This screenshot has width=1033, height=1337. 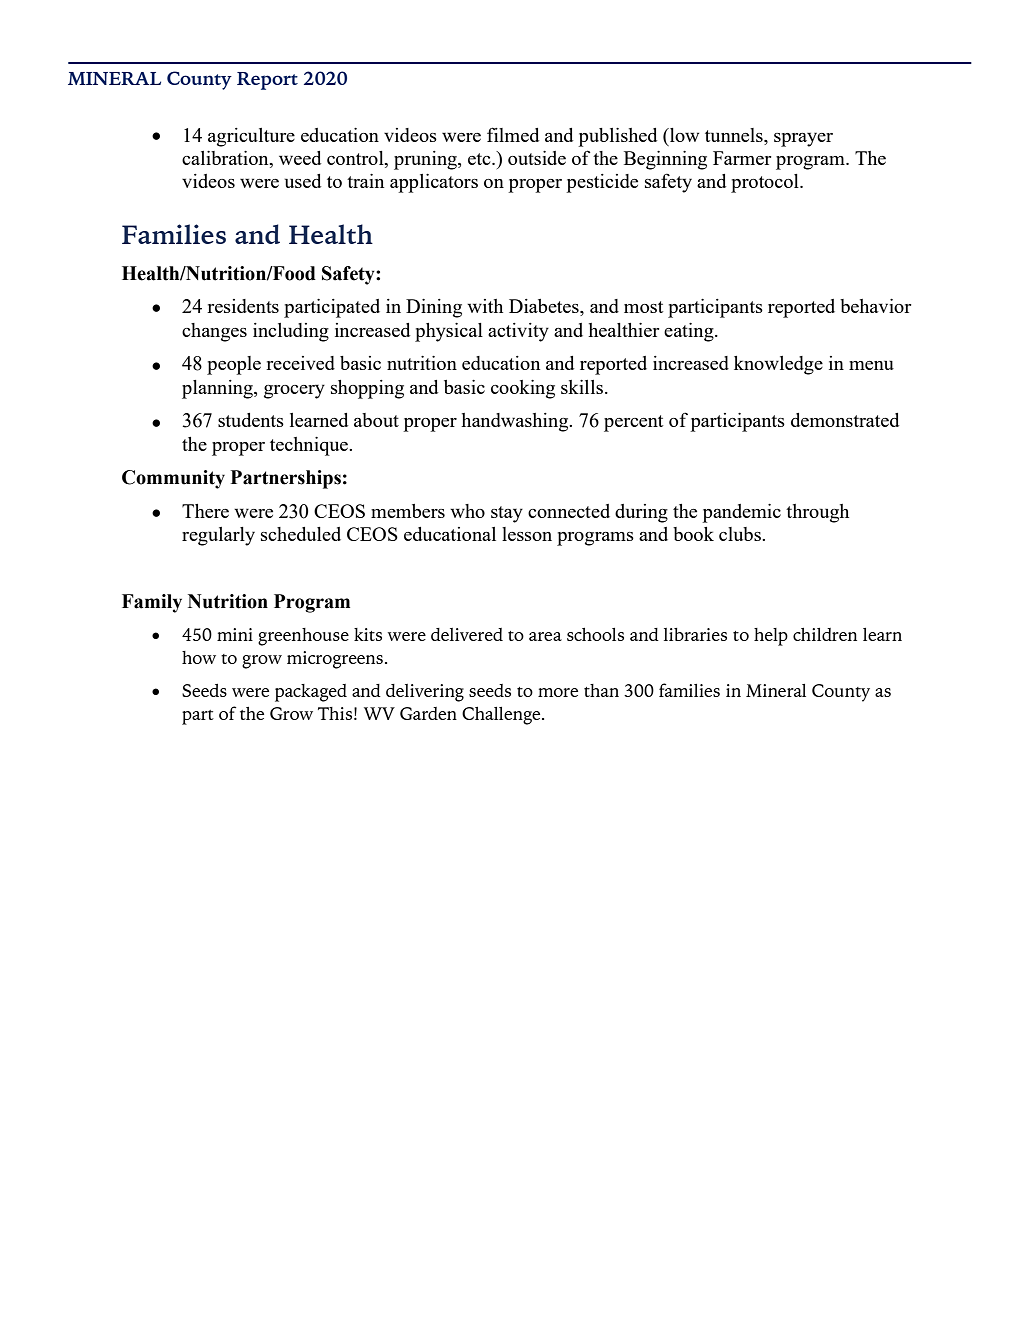 What do you see at coordinates (537, 158) in the screenshot?
I see `outside` at bounding box center [537, 158].
